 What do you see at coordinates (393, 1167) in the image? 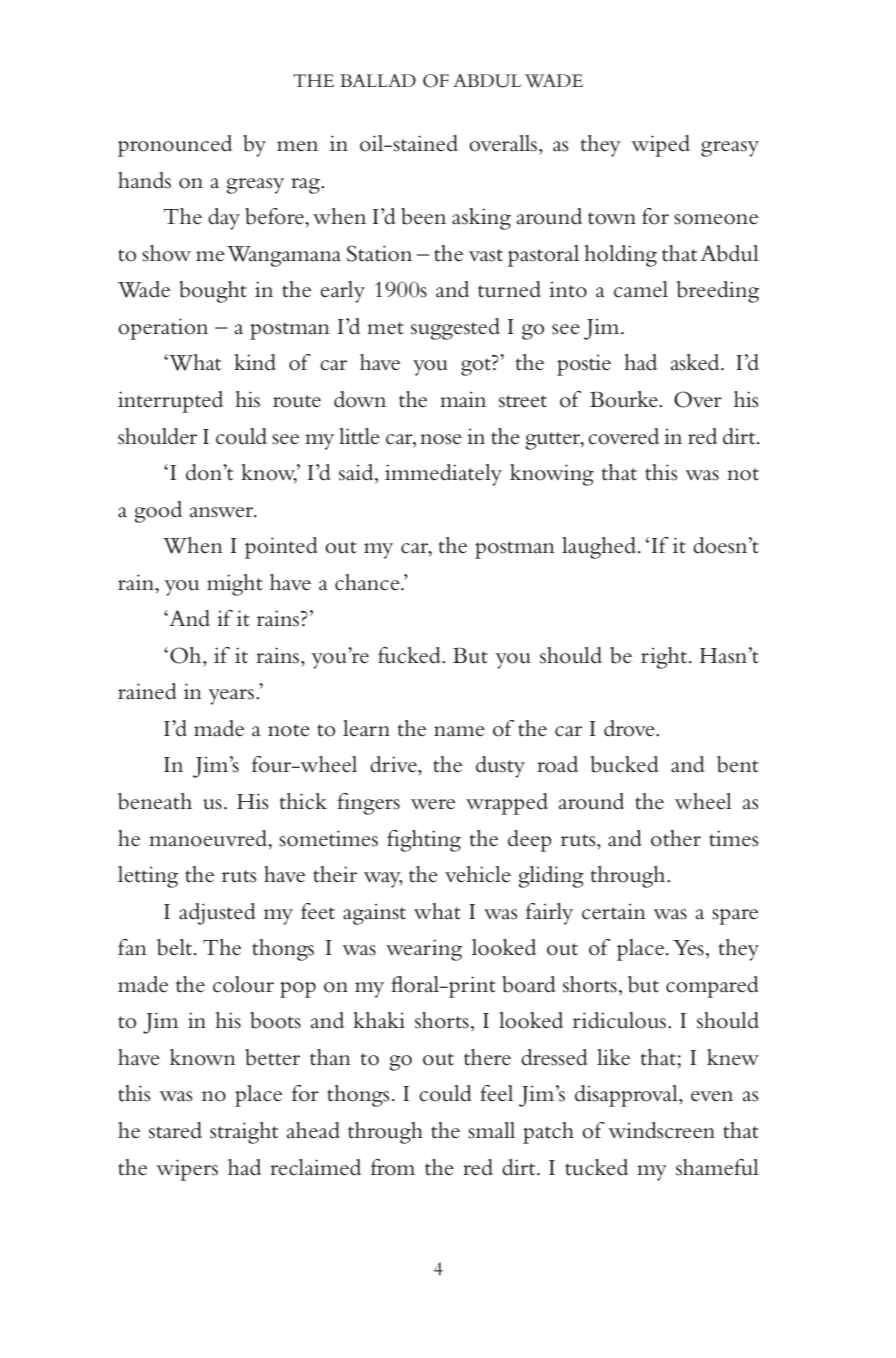
I see `from` at bounding box center [393, 1167].
